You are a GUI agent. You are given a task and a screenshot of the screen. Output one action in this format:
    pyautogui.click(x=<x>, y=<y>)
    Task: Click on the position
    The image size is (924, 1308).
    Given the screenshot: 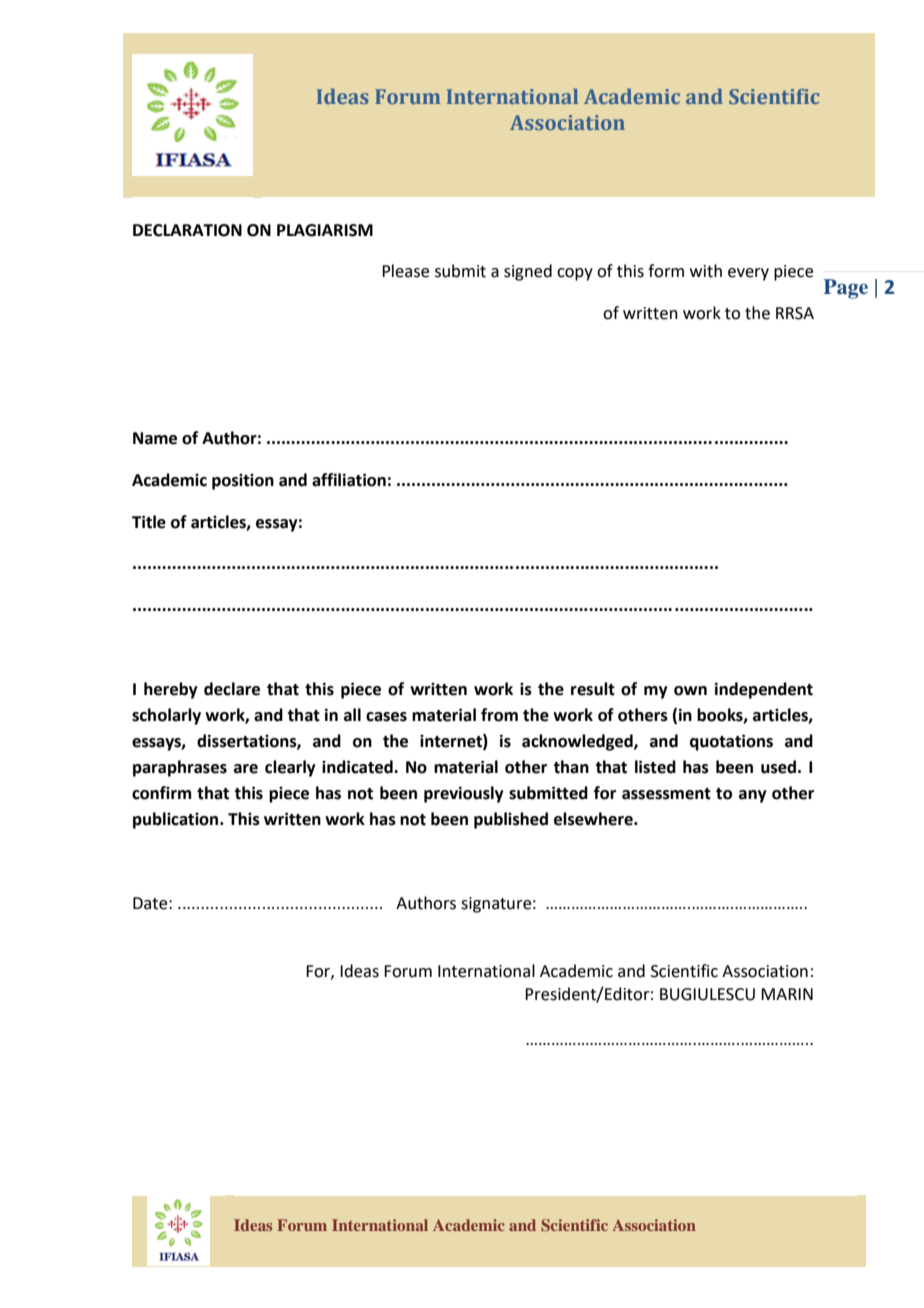 What is the action you would take?
    pyautogui.click(x=243, y=482)
